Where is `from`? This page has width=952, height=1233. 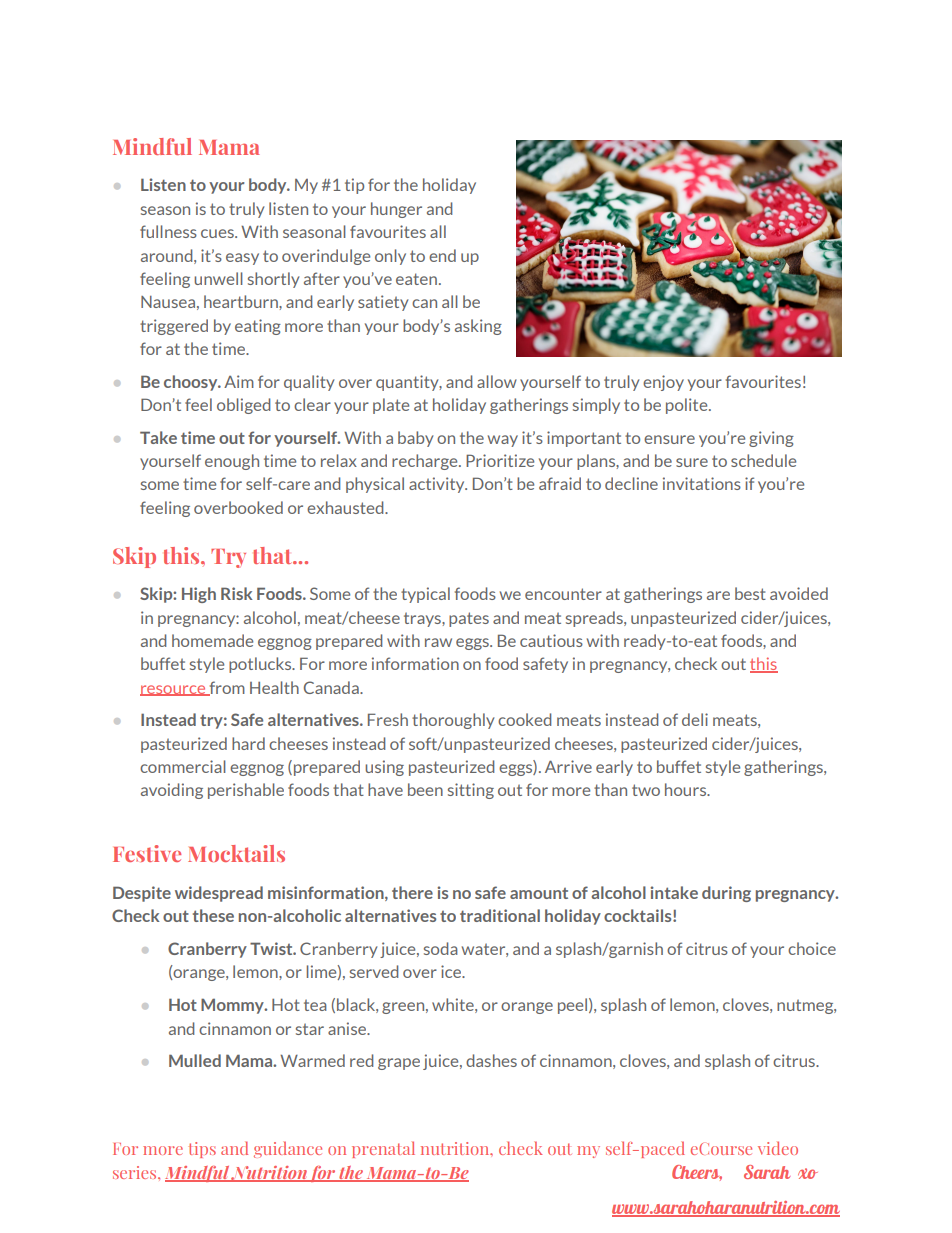
from is located at coordinates (226, 688).
